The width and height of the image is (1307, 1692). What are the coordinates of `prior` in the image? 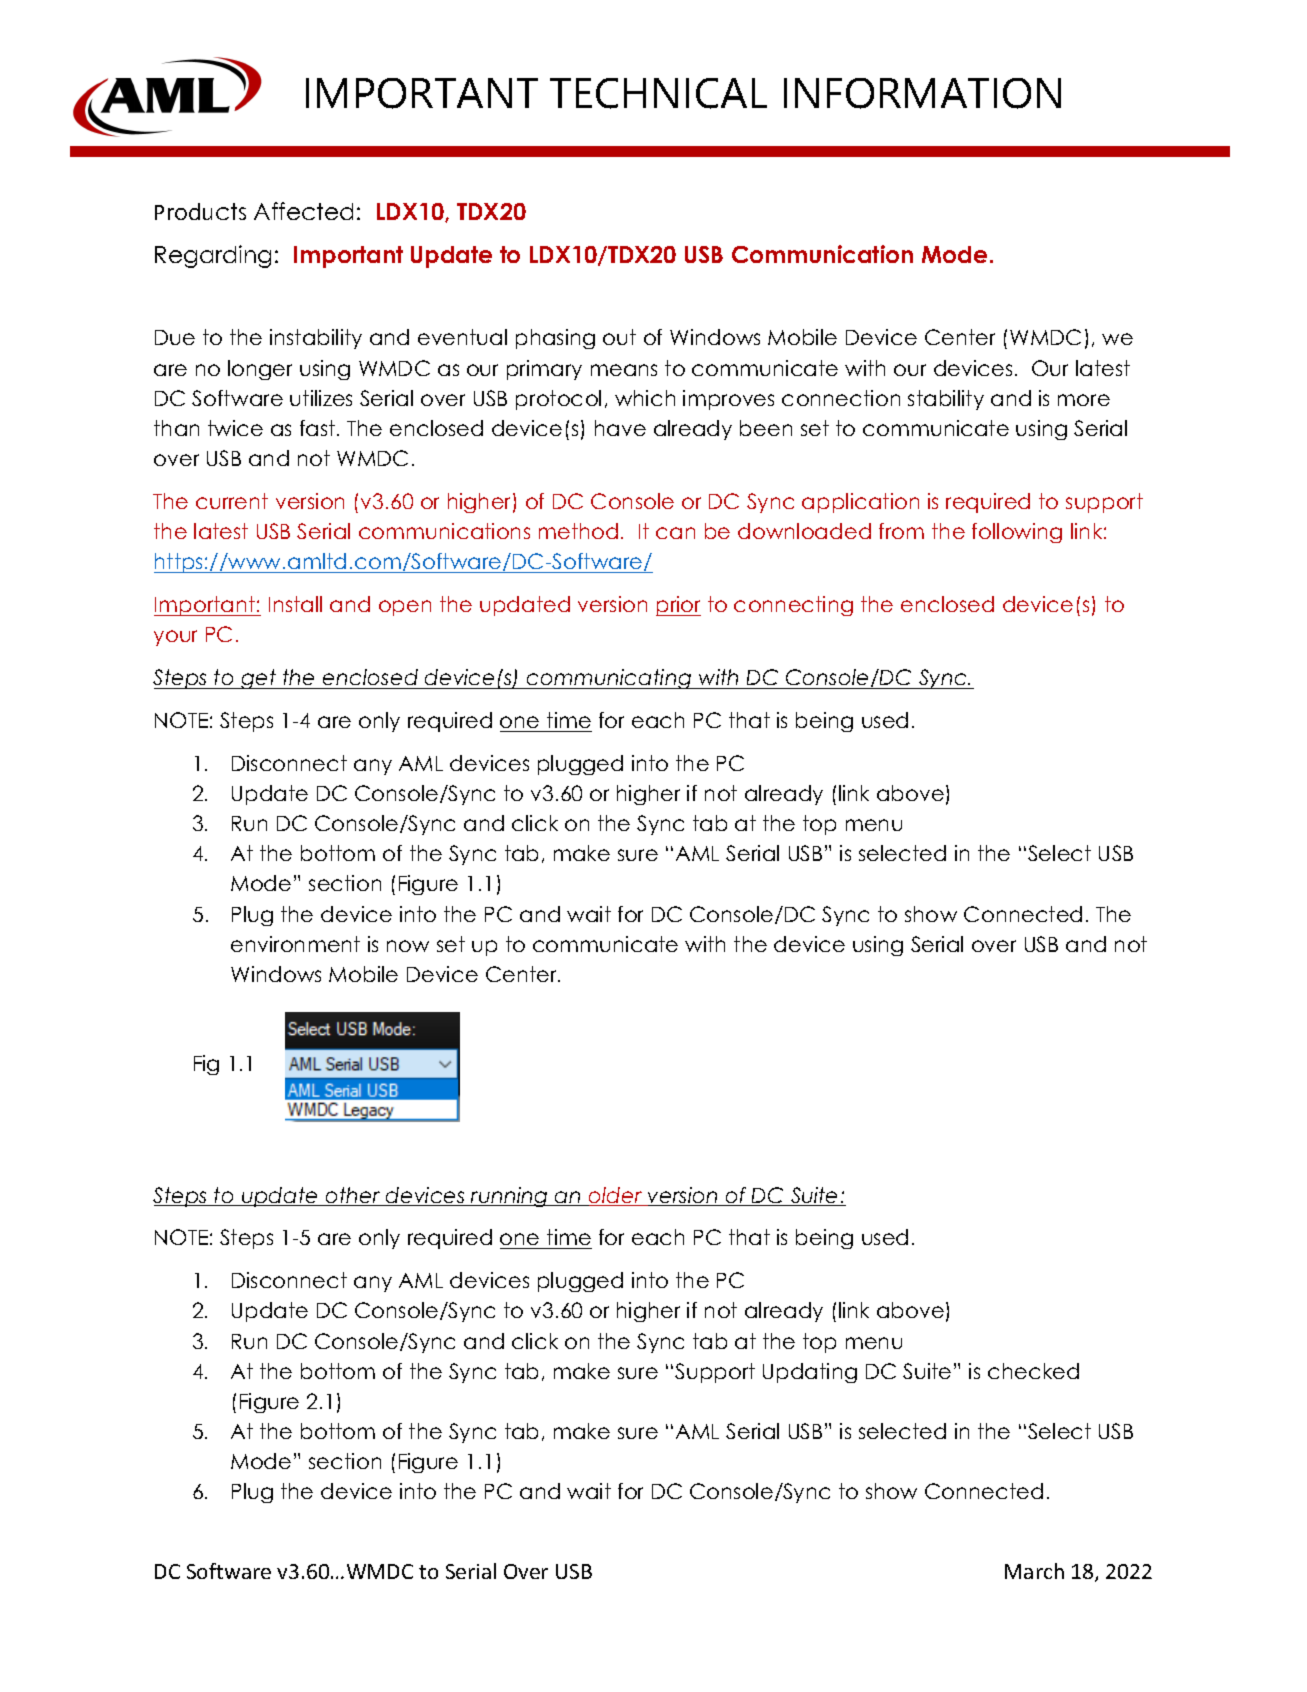 It's located at (678, 606).
